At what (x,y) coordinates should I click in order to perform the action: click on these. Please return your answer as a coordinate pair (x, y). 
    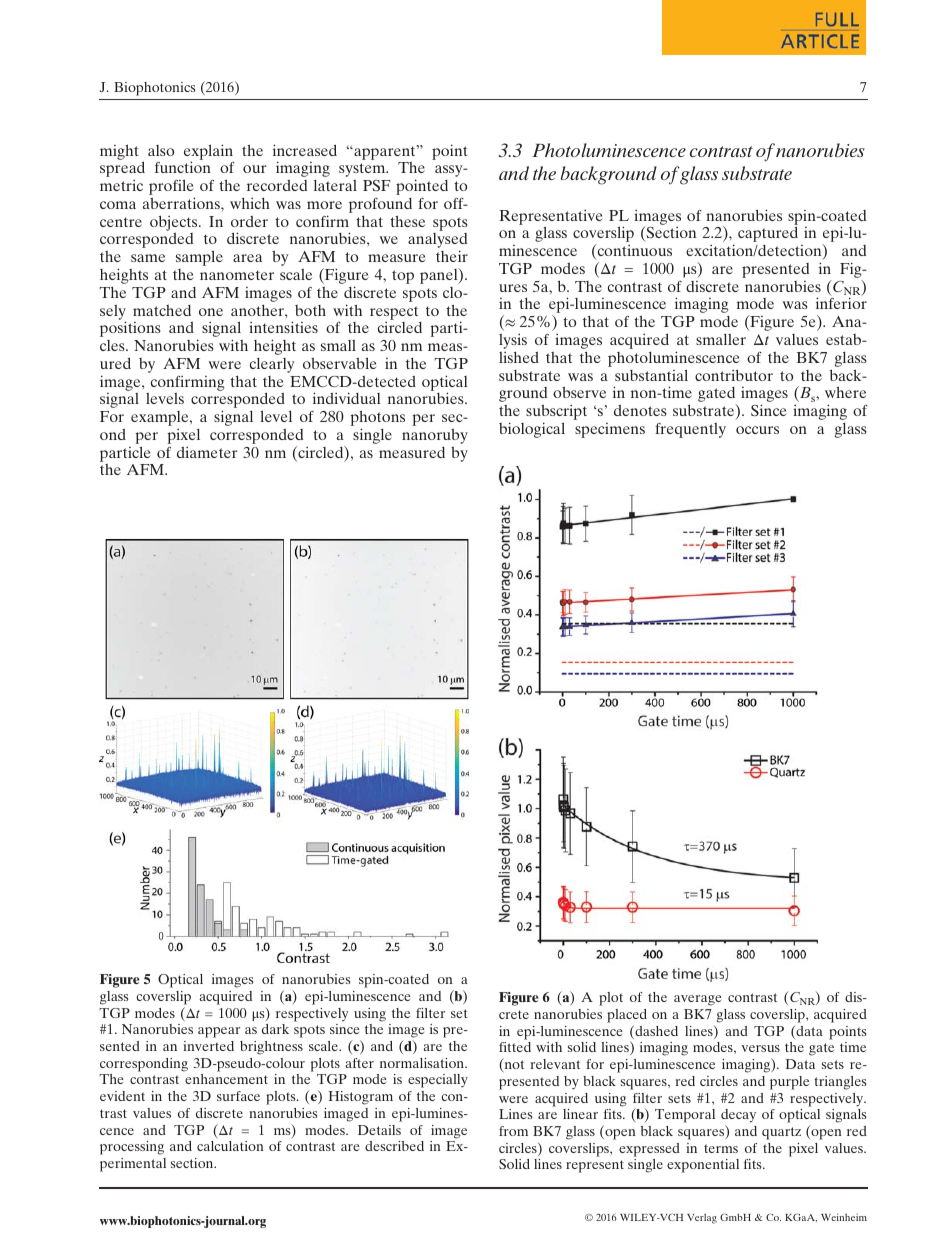
    Looking at the image, I should click on (407, 221).
